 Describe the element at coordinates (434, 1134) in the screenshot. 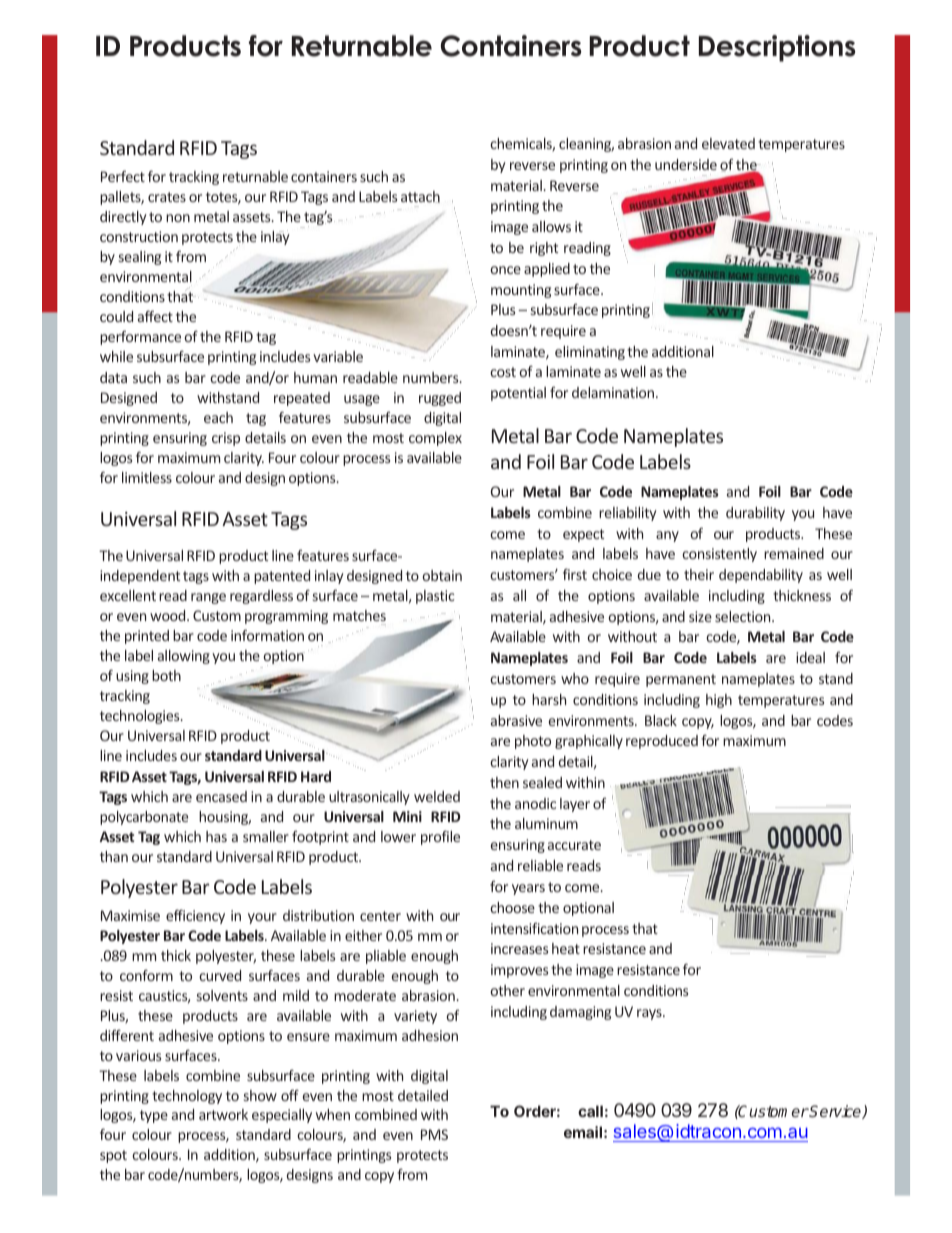

I see `PMS` at that location.
